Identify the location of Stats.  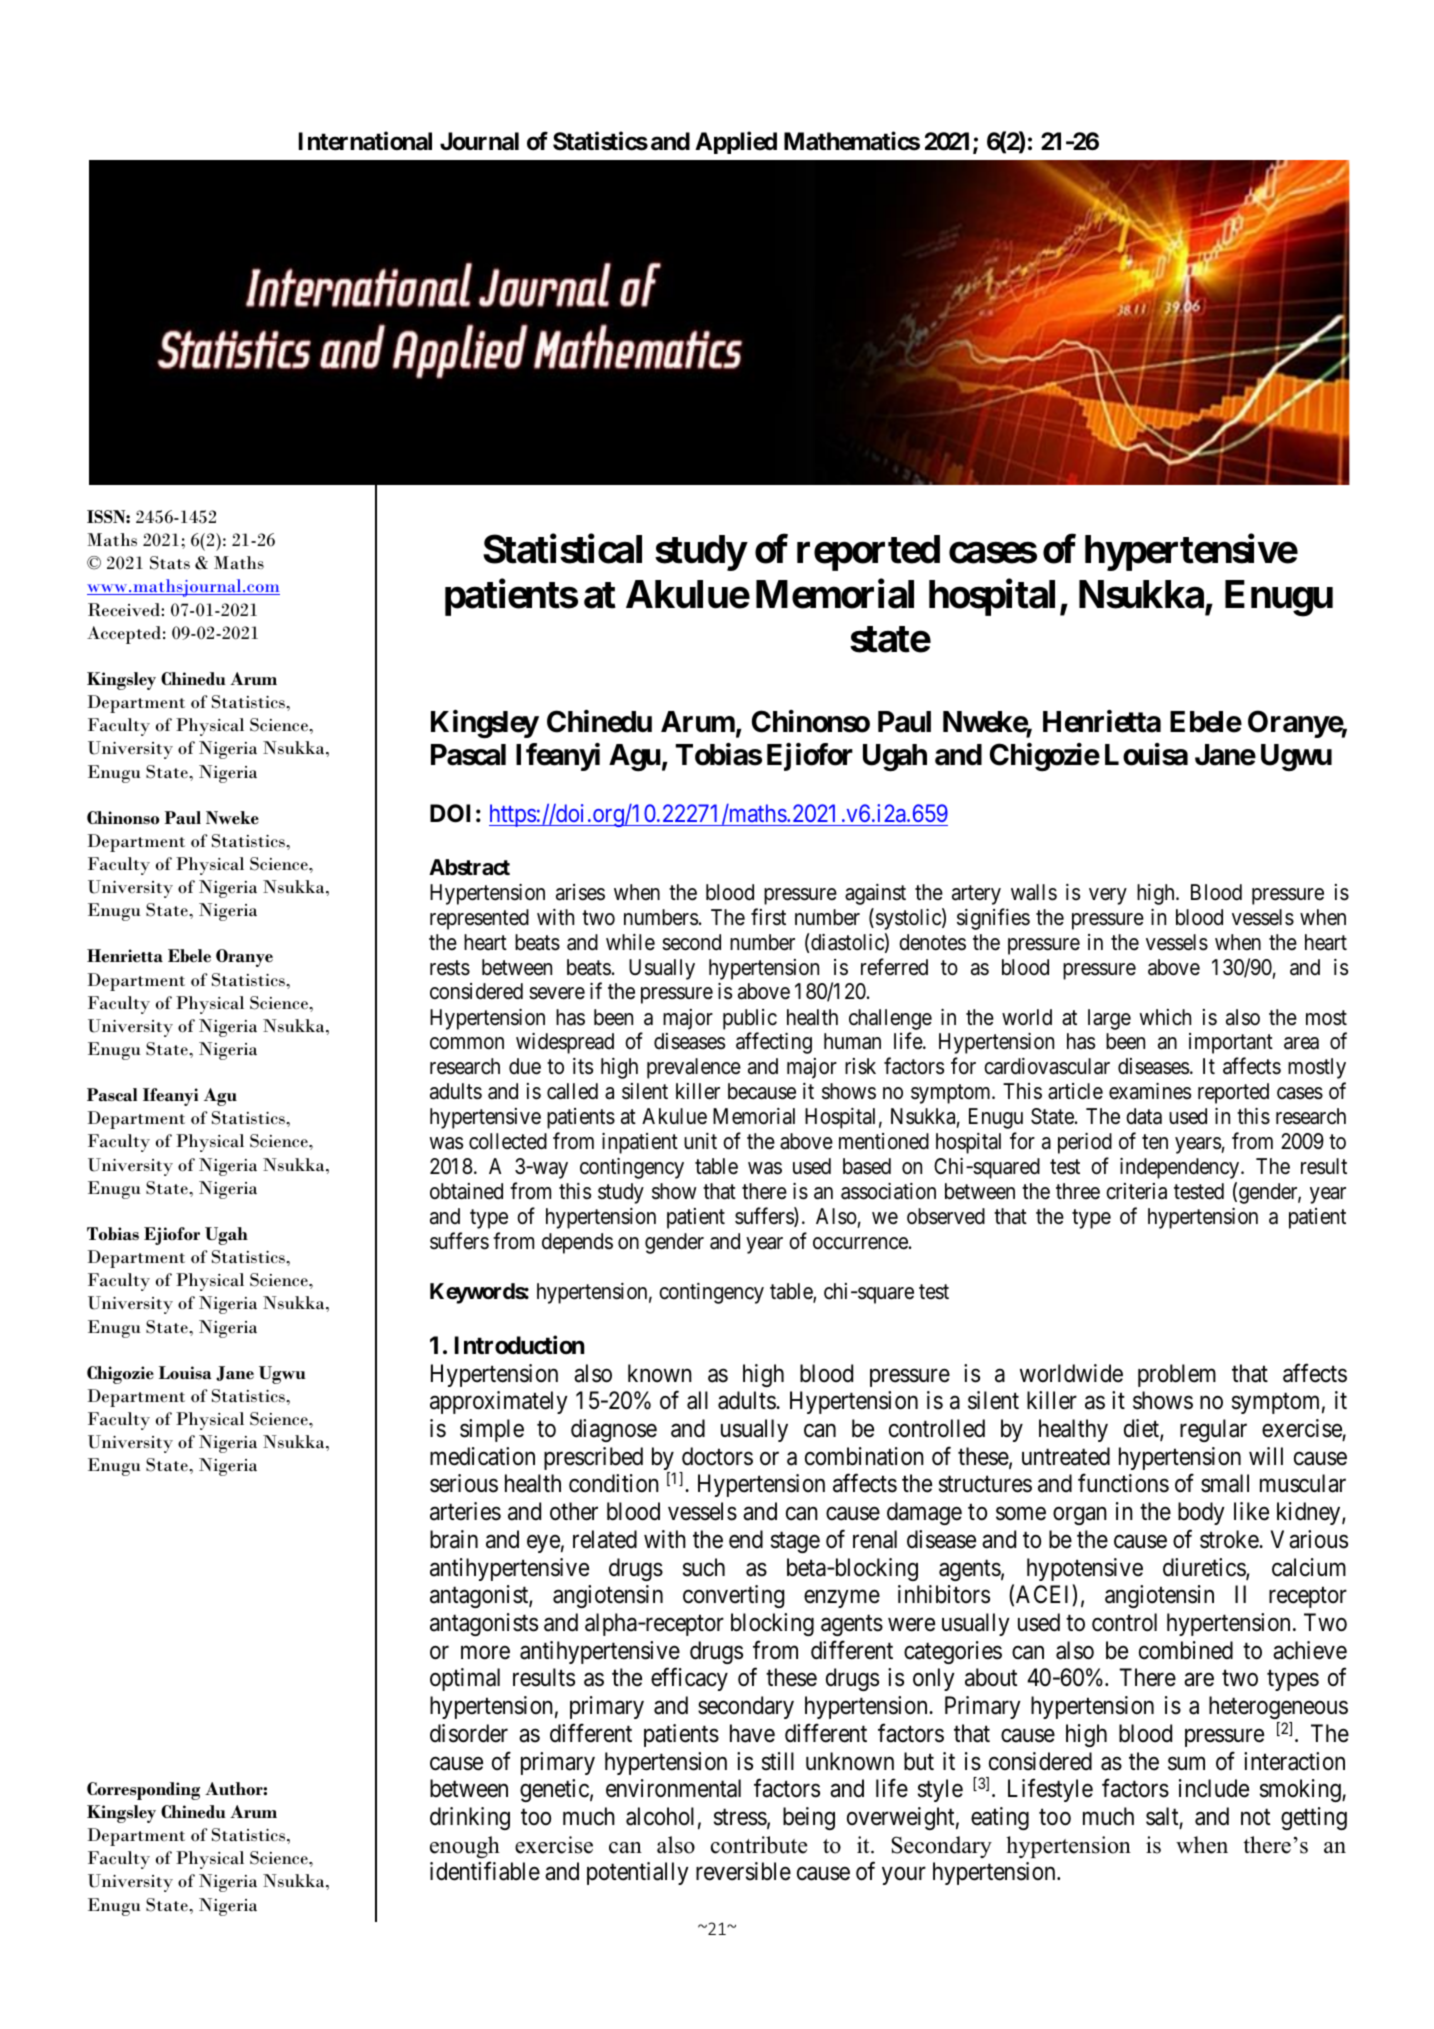
(170, 563).
